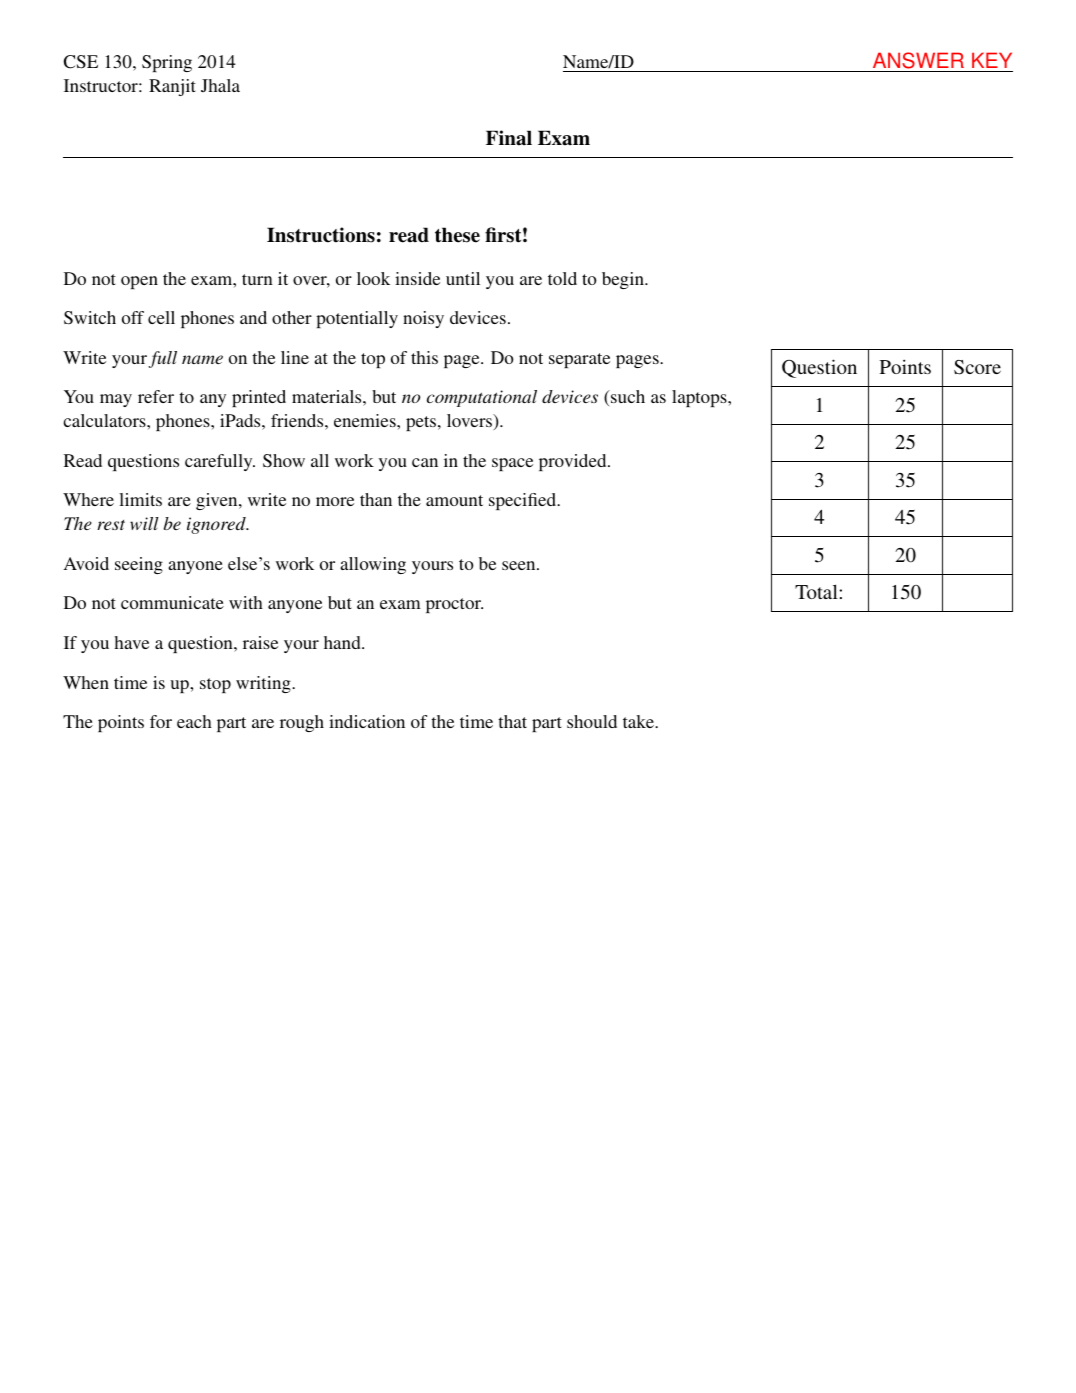 The width and height of the document is (1076, 1393). Describe the element at coordinates (139, 282) in the document. I see `open` at that location.
